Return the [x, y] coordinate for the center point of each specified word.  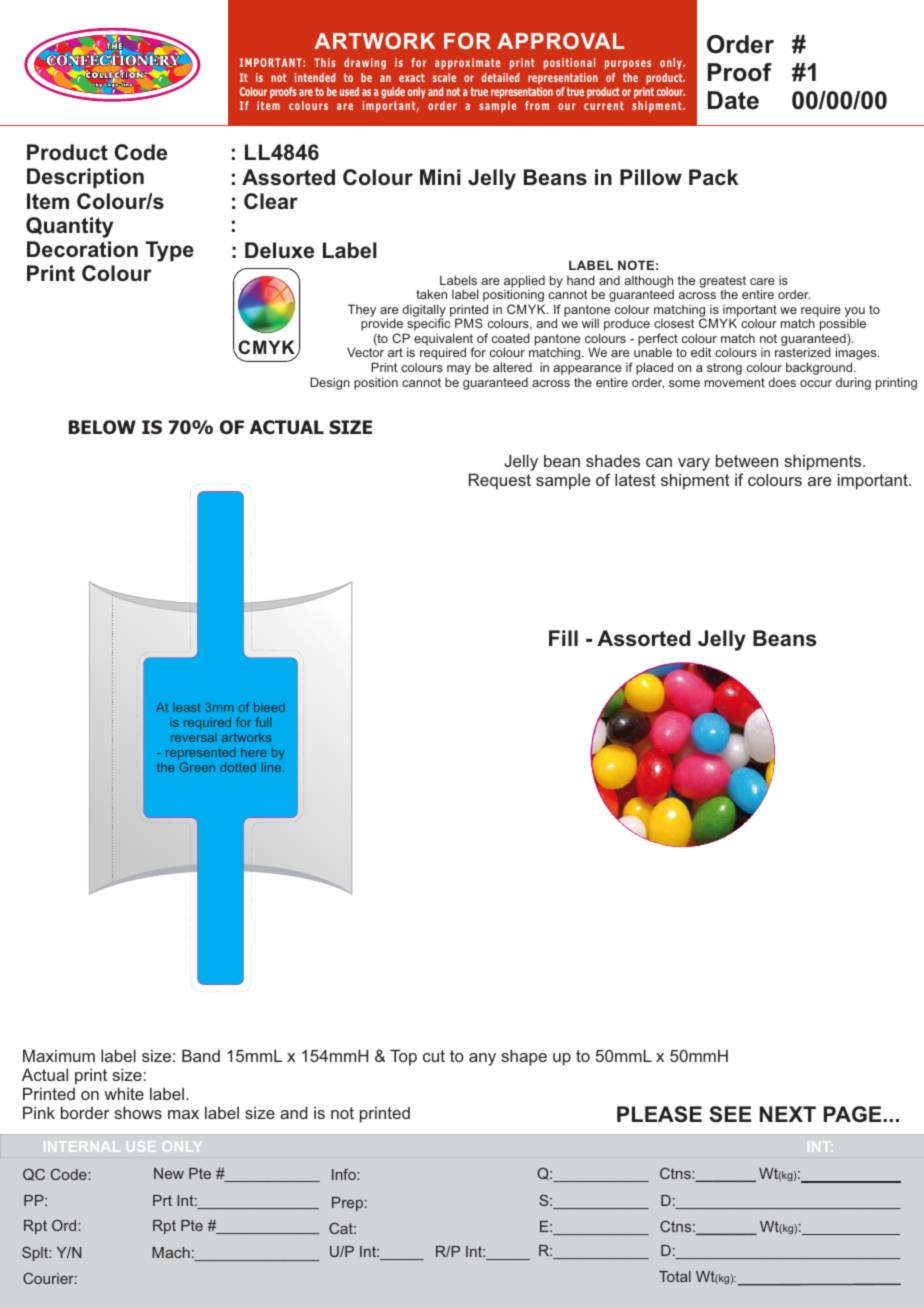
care [762, 281]
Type [169, 251]
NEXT [788, 1114]
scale [444, 77]
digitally [424, 312]
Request [500, 481]
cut [434, 1056]
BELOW [102, 427]
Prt [162, 1200]
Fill [563, 638]
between [747, 460]
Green [197, 767]
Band [201, 1055]
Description [85, 178]
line [273, 767]
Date [733, 100]
